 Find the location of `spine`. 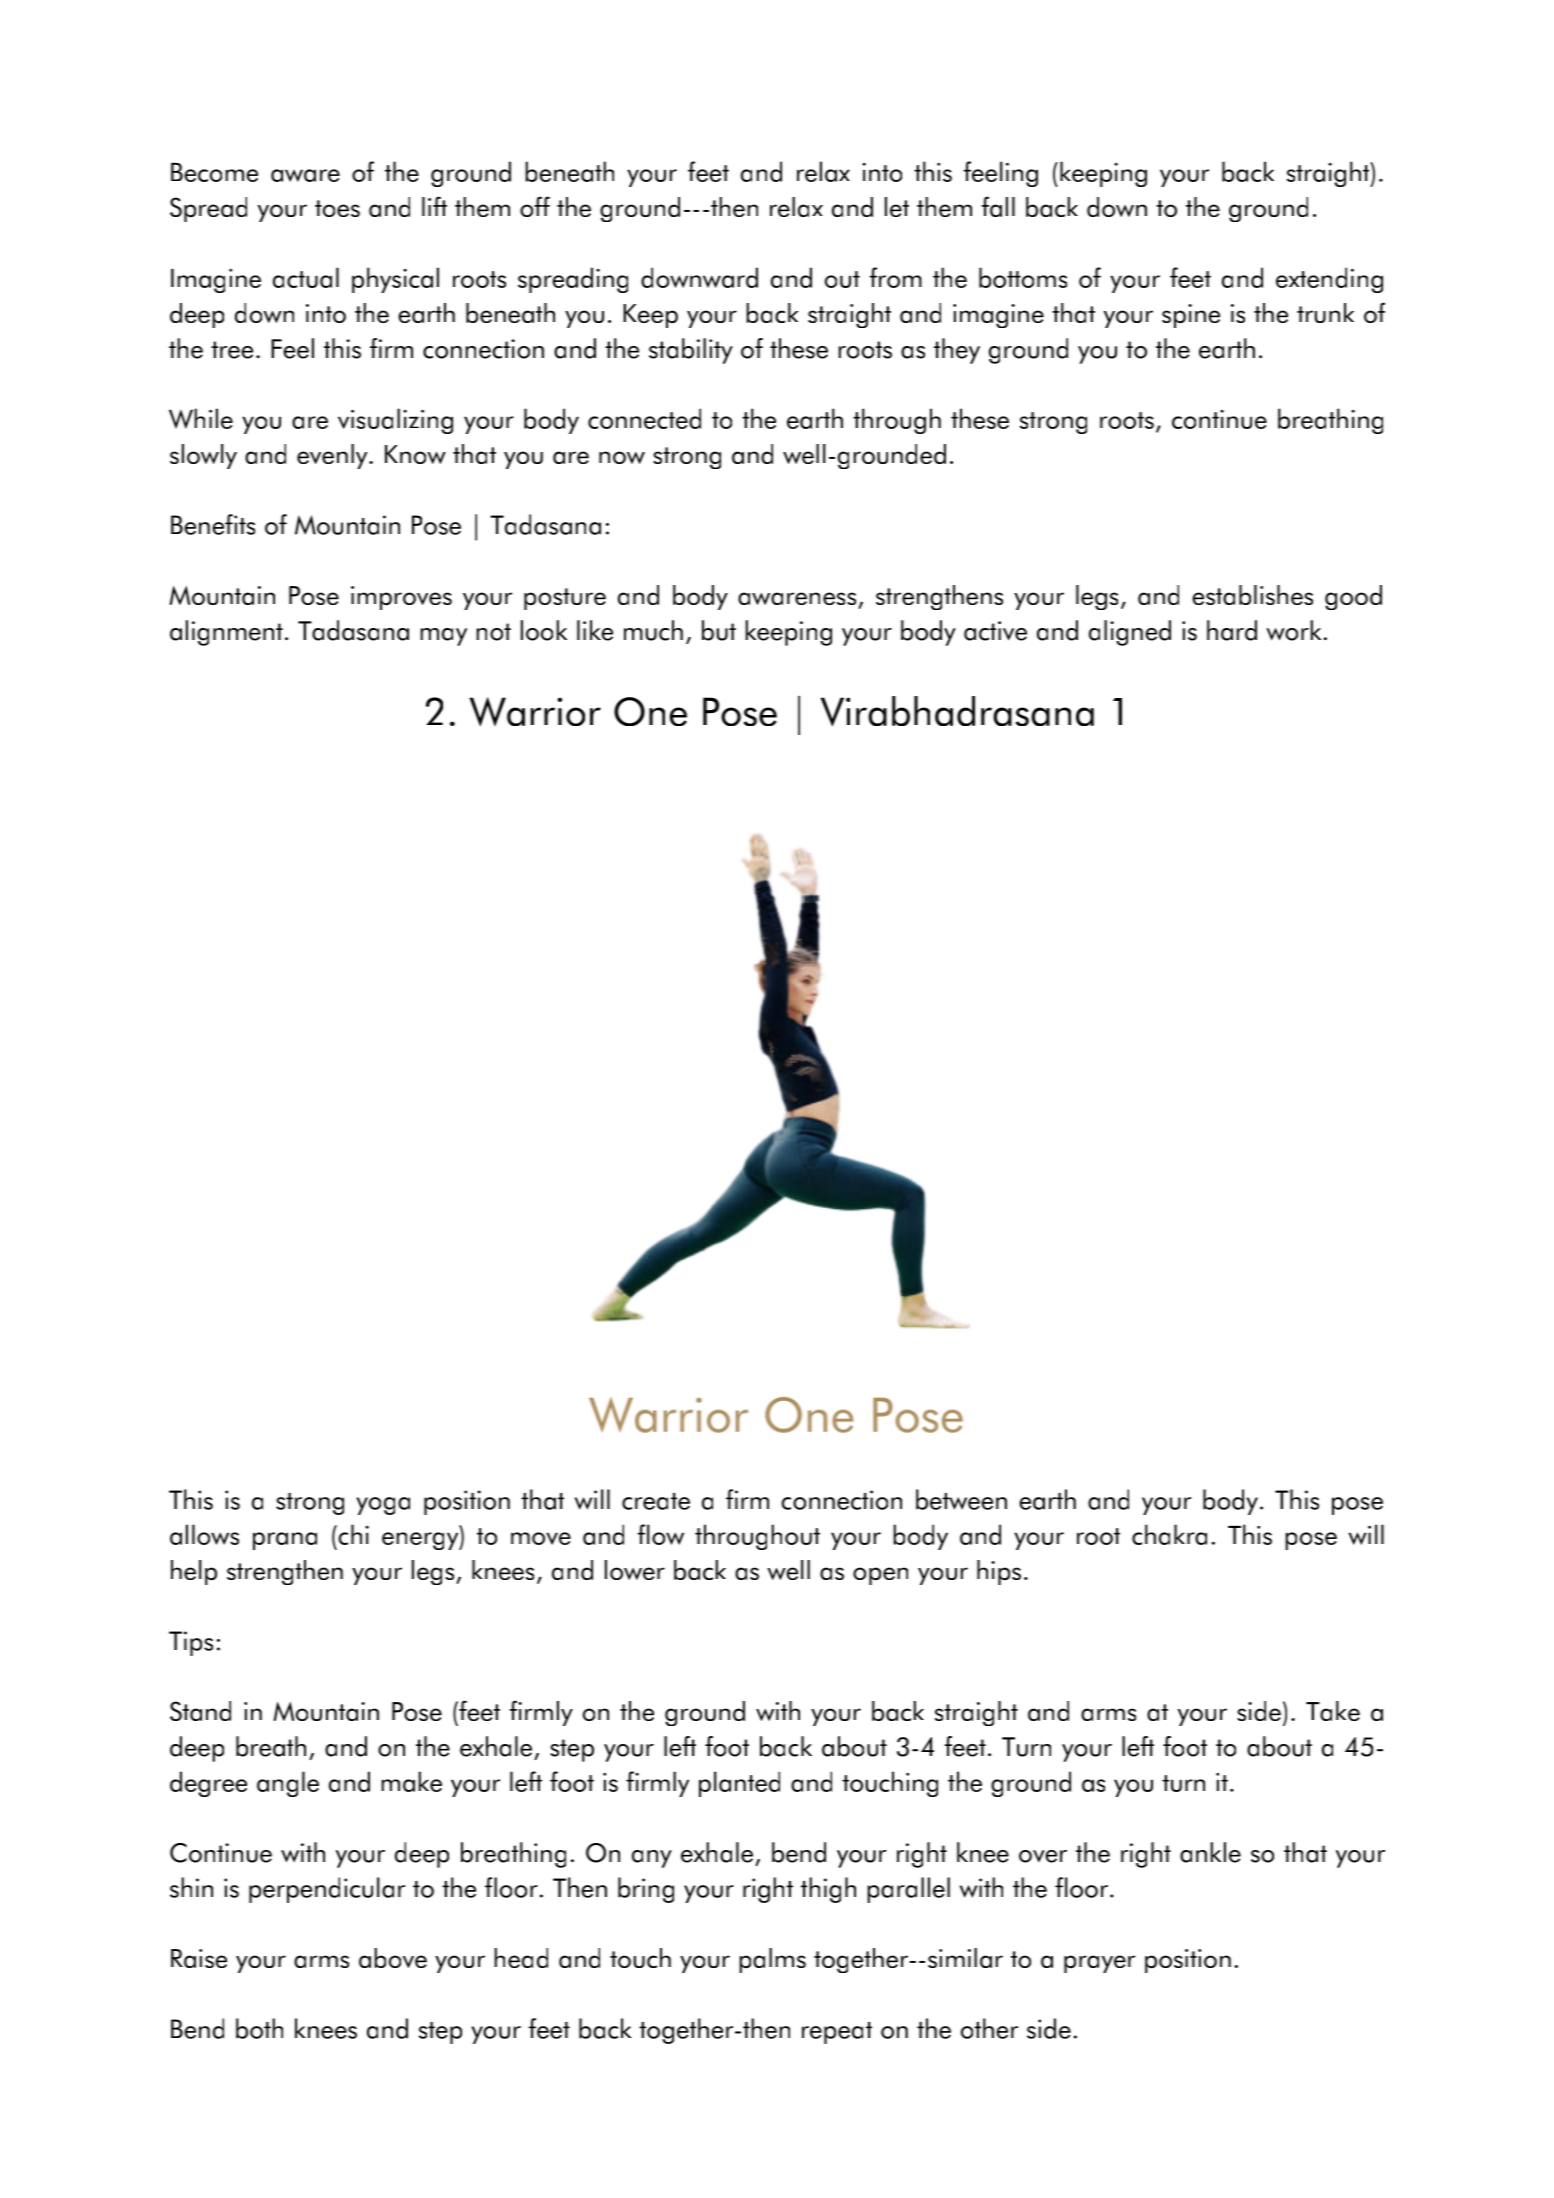

spine is located at coordinates (1191, 316).
